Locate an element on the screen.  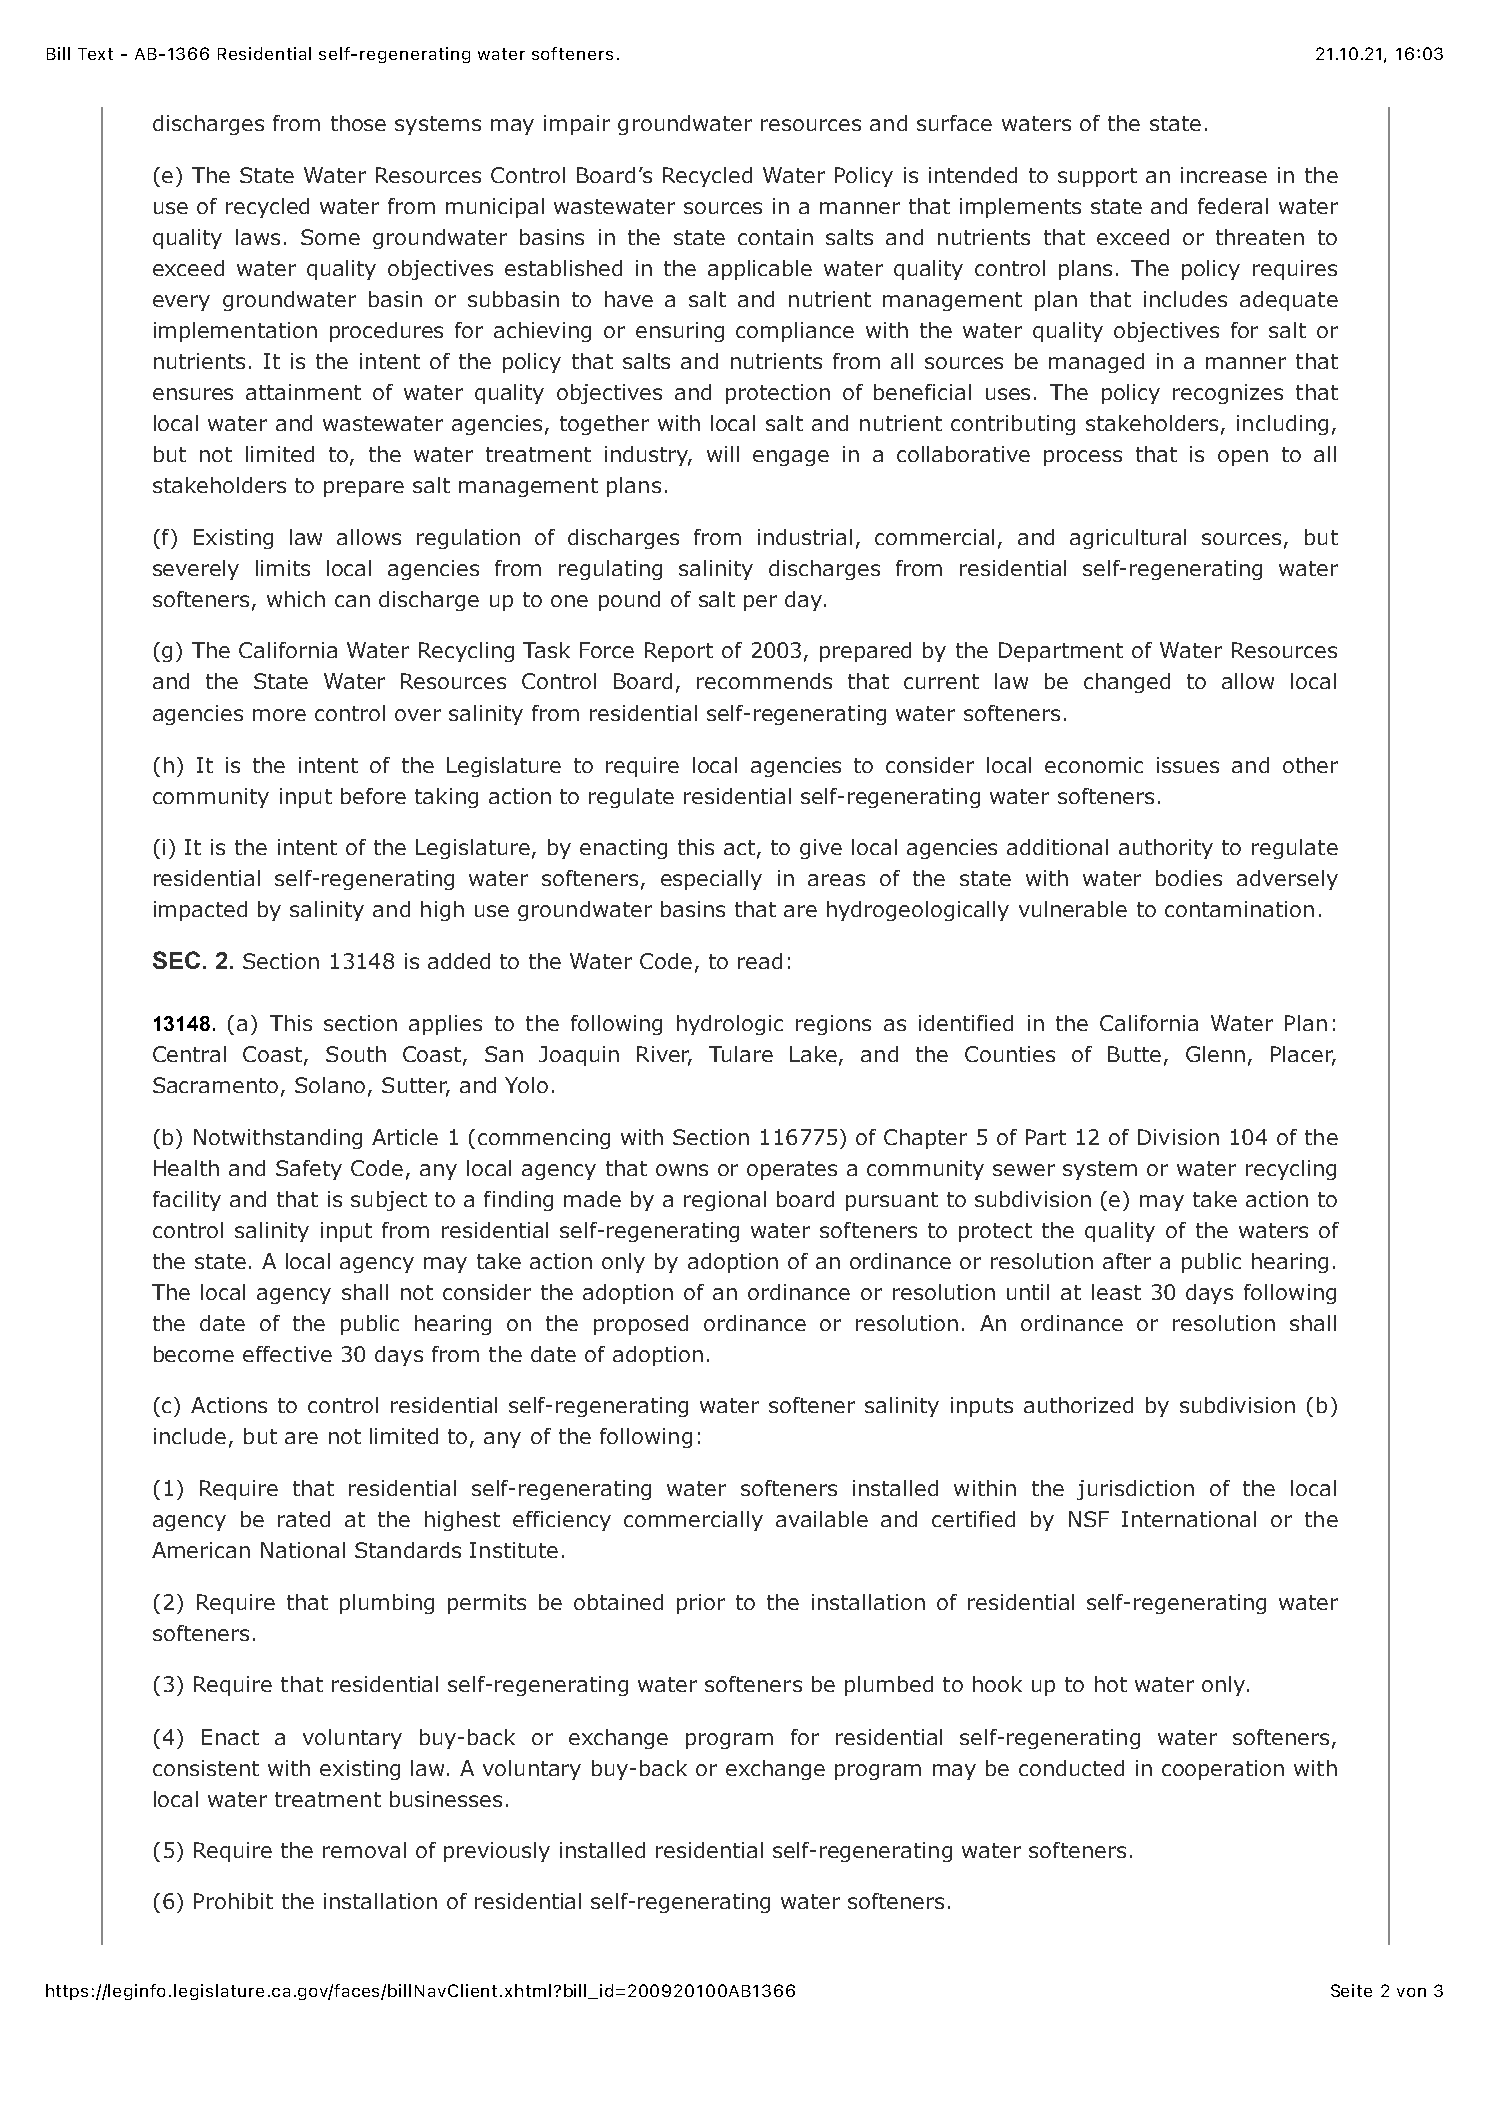
Prohibit is located at coordinates (233, 1901).
